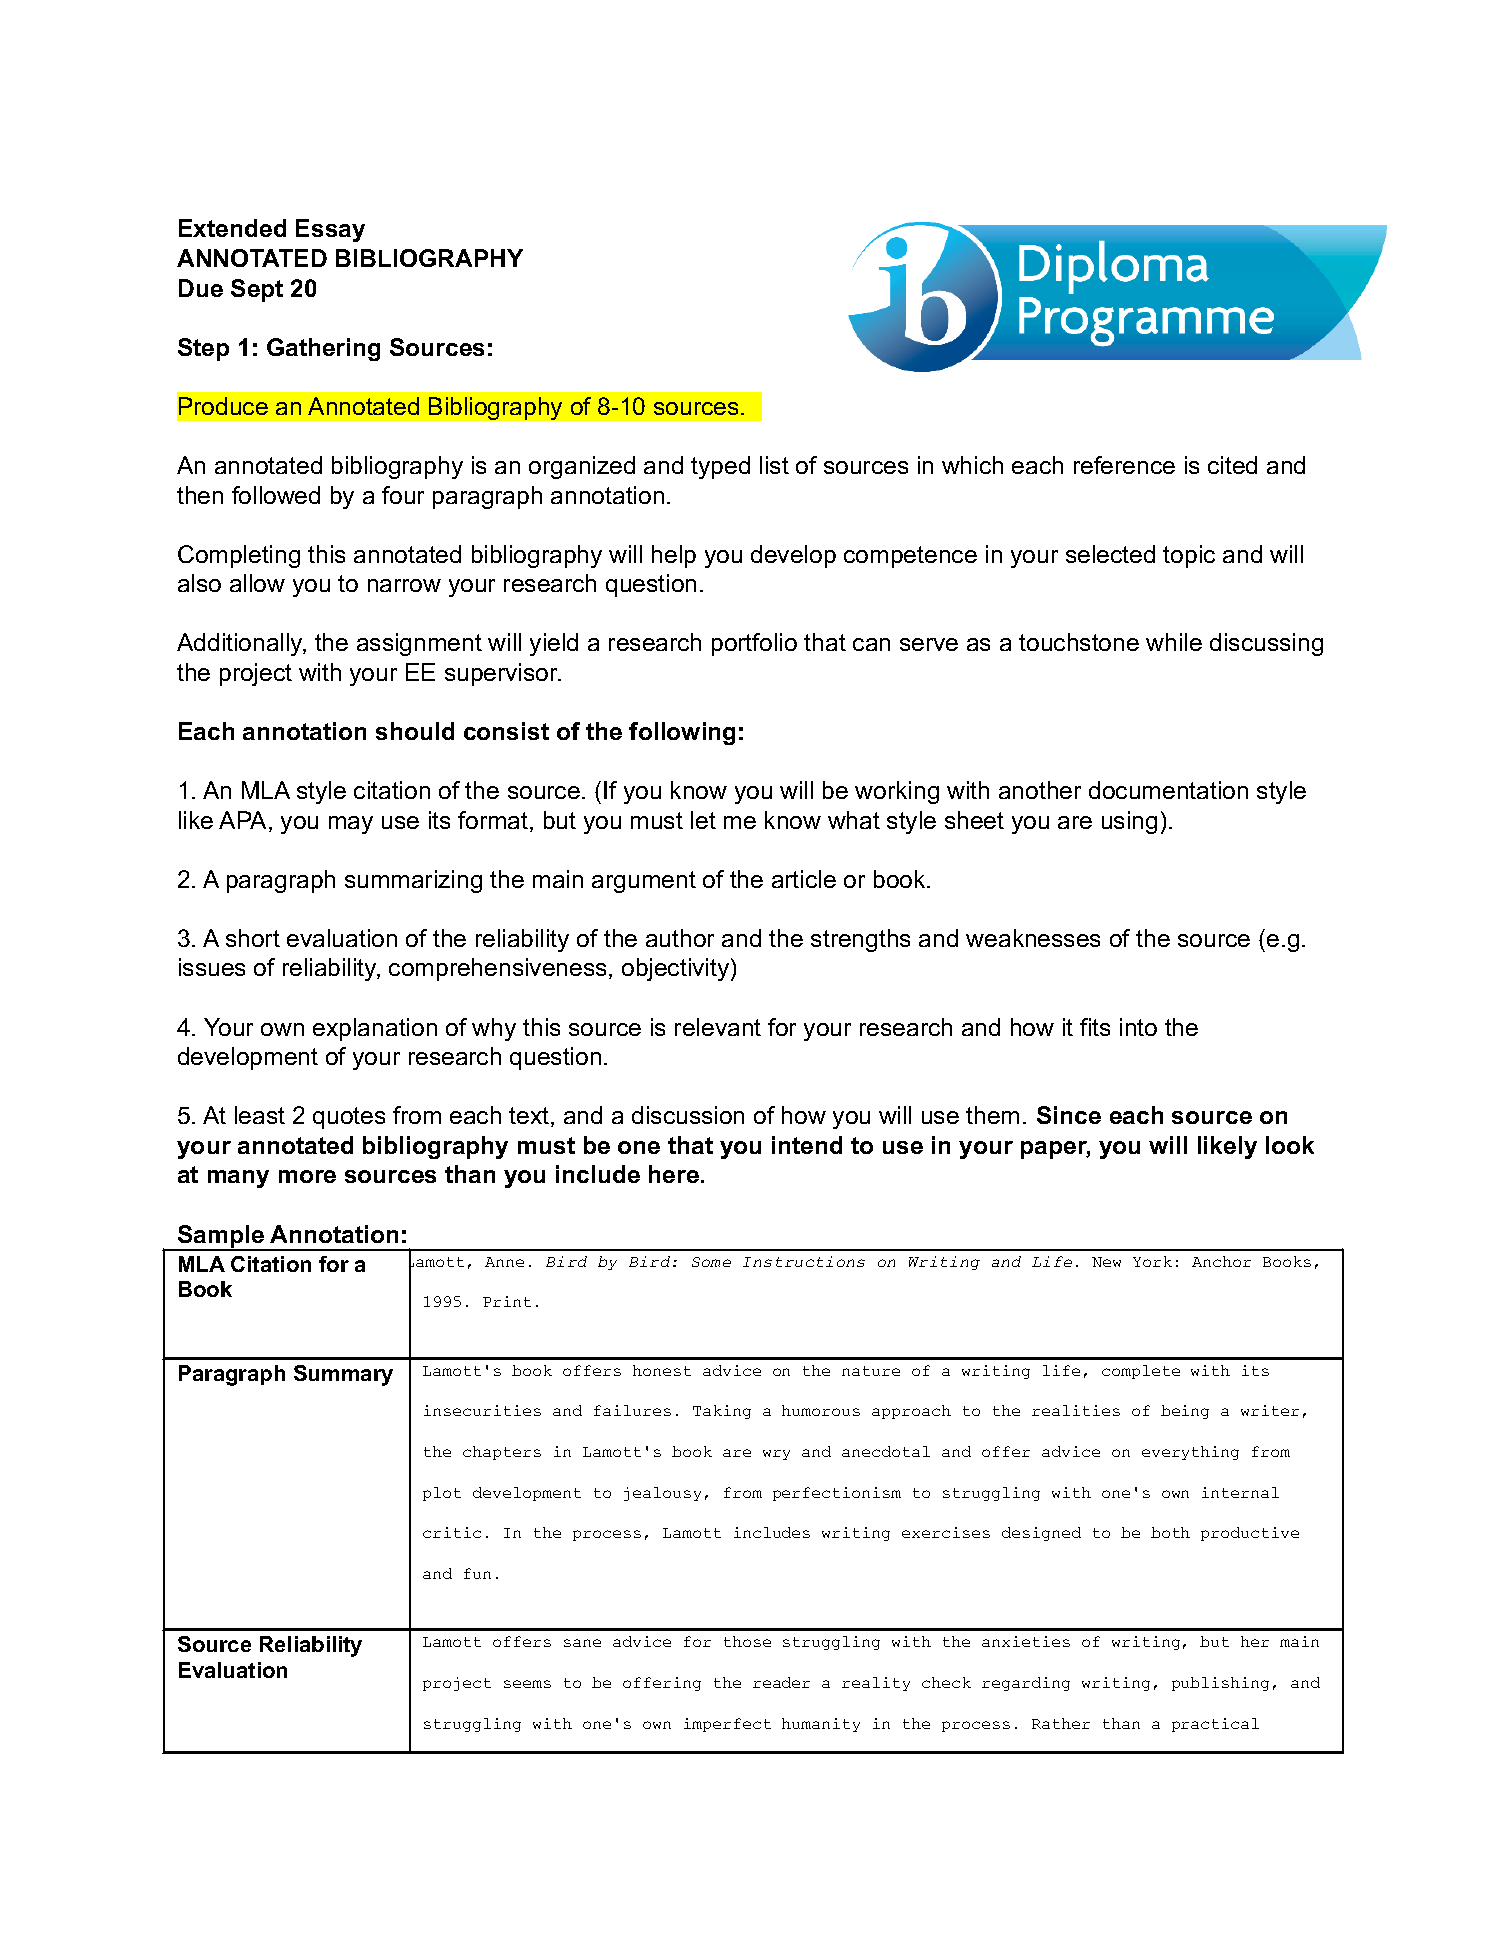 The image size is (1507, 1951). Describe the element at coordinates (330, 230) in the screenshot. I see `Essay` at that location.
